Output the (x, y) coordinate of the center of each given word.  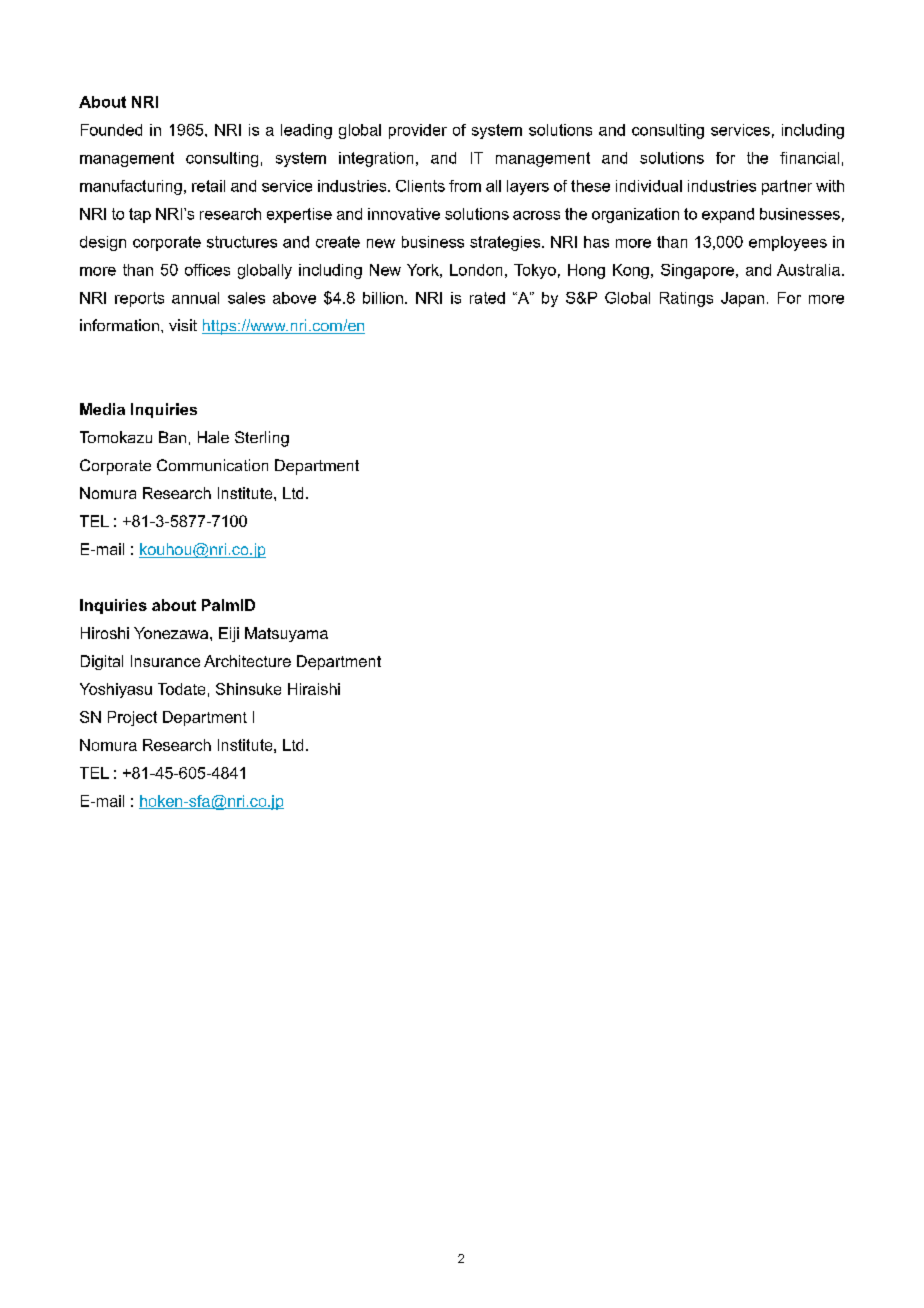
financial (809, 158)
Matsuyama (286, 634)
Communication (212, 465)
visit (183, 325)
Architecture (247, 661)
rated (487, 298)
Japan (742, 299)
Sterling (262, 439)
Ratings (686, 299)
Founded (111, 130)
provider (418, 131)
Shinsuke (248, 689)
